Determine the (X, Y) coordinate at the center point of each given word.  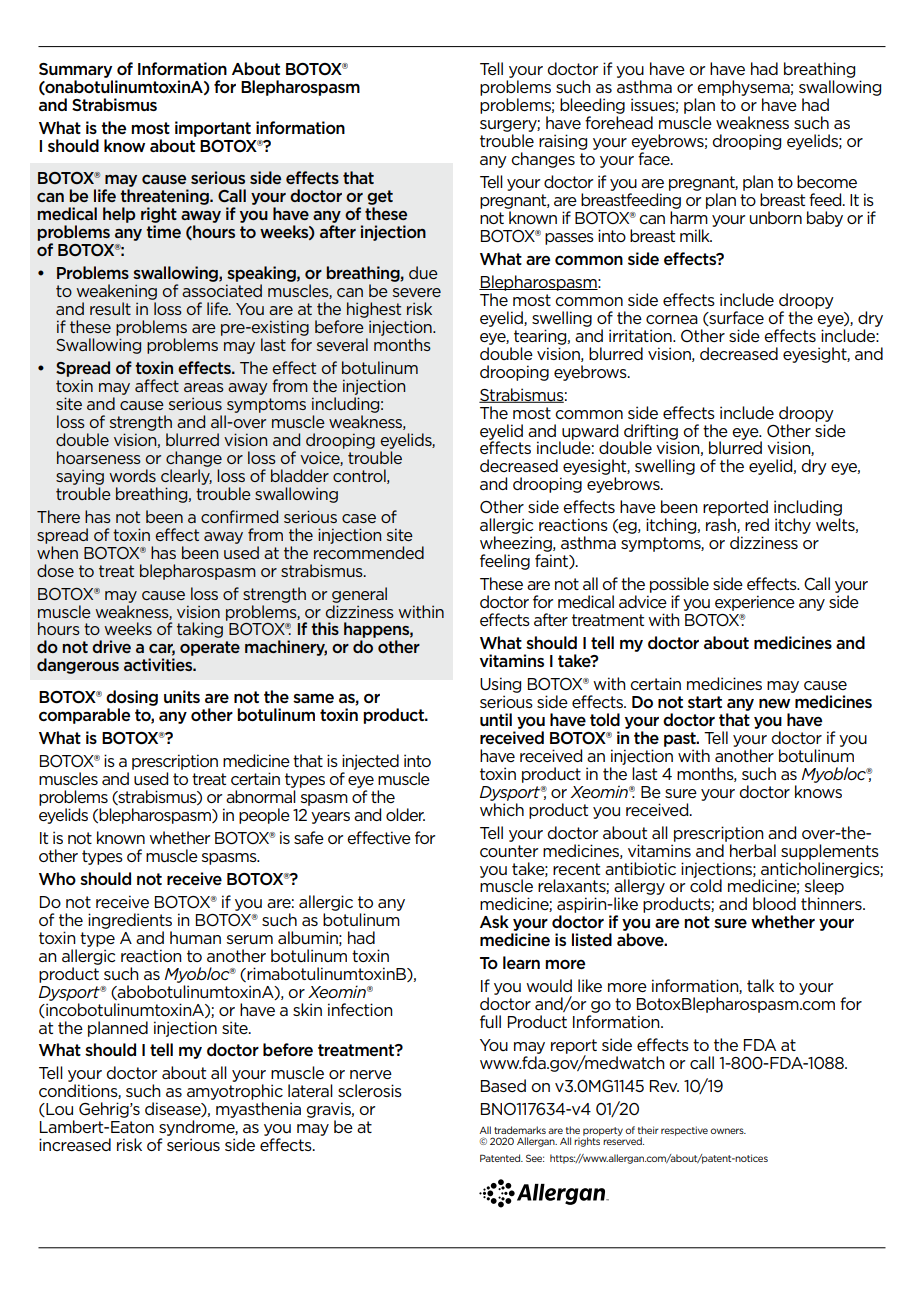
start (705, 702)
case (359, 518)
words (132, 475)
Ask (494, 921)
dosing (132, 699)
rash (722, 525)
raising (563, 142)
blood (774, 903)
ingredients (130, 921)
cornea (672, 319)
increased (75, 1144)
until (496, 719)
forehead (619, 122)
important (213, 129)
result (110, 308)
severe (417, 292)
